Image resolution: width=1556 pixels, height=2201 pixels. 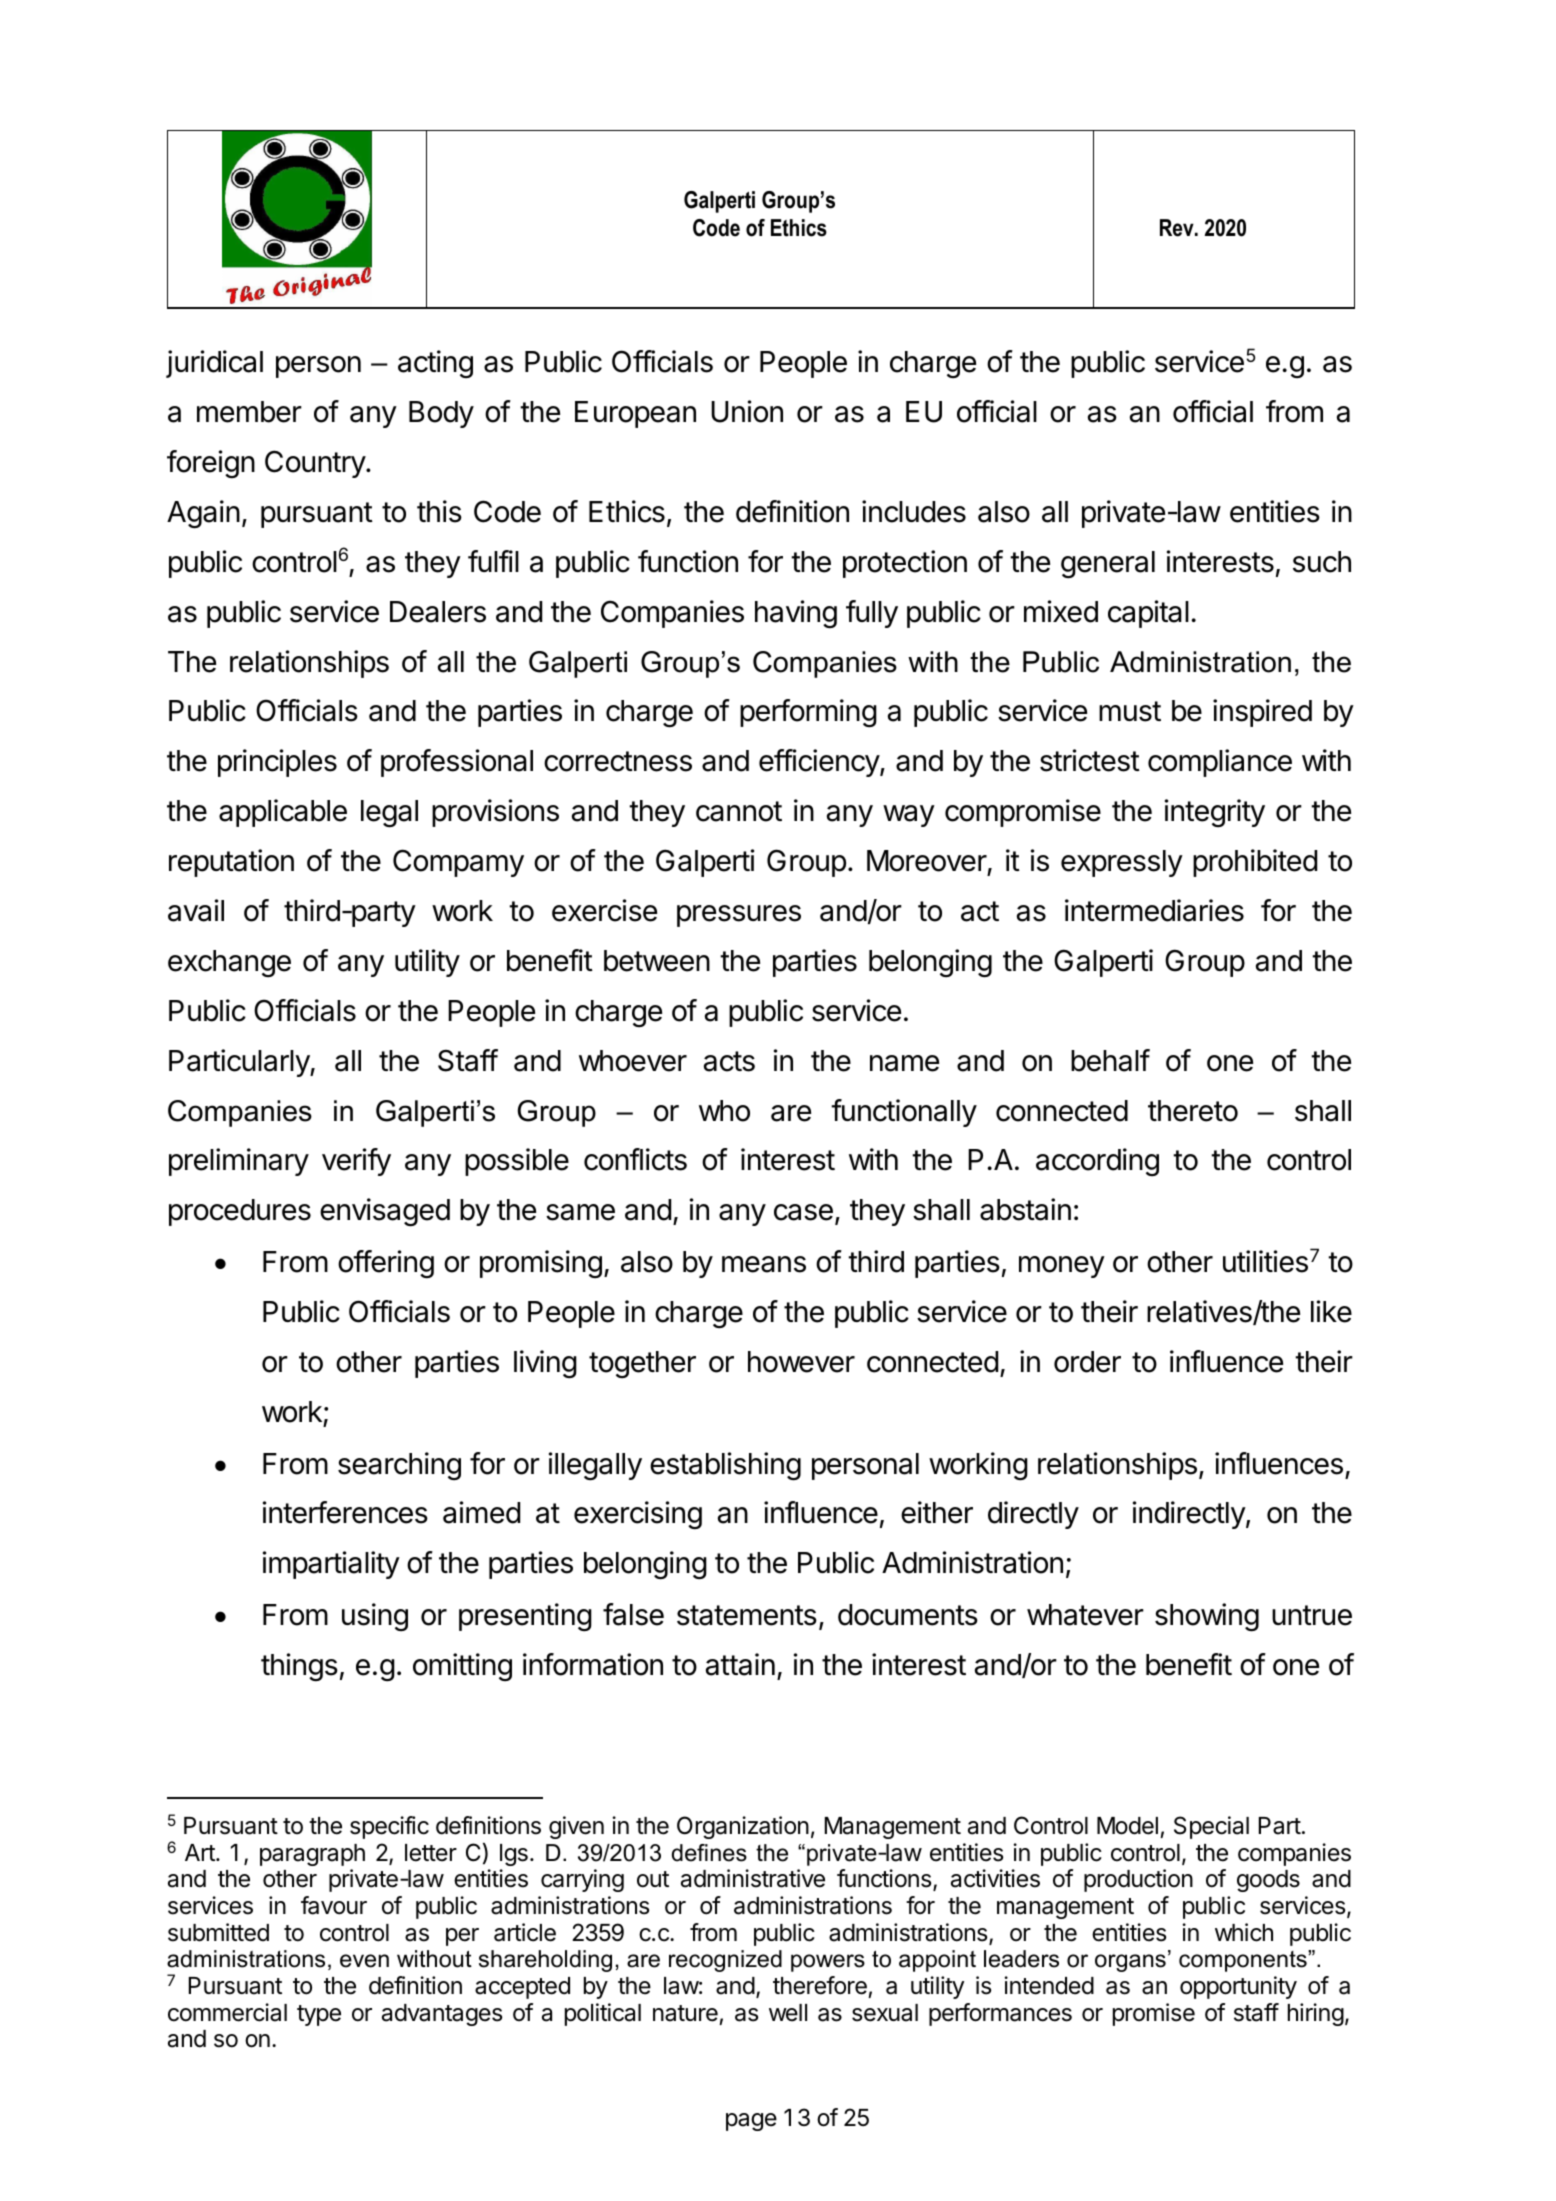 I want to click on Union, so click(x=747, y=411).
